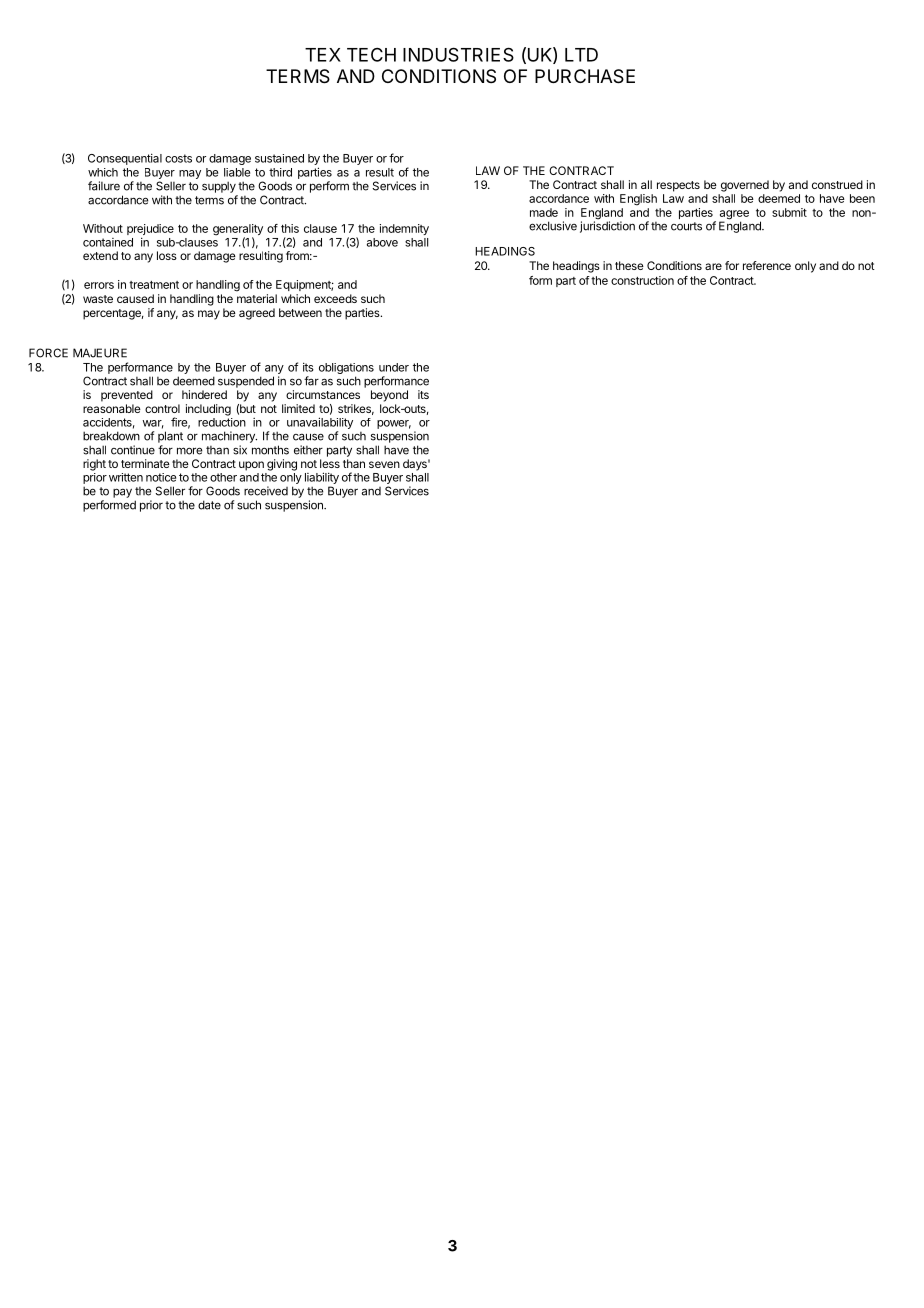 This page has width=924, height=1308. Describe the element at coordinates (458, 54) in the page. I see `INDUSTRIES` at that location.
